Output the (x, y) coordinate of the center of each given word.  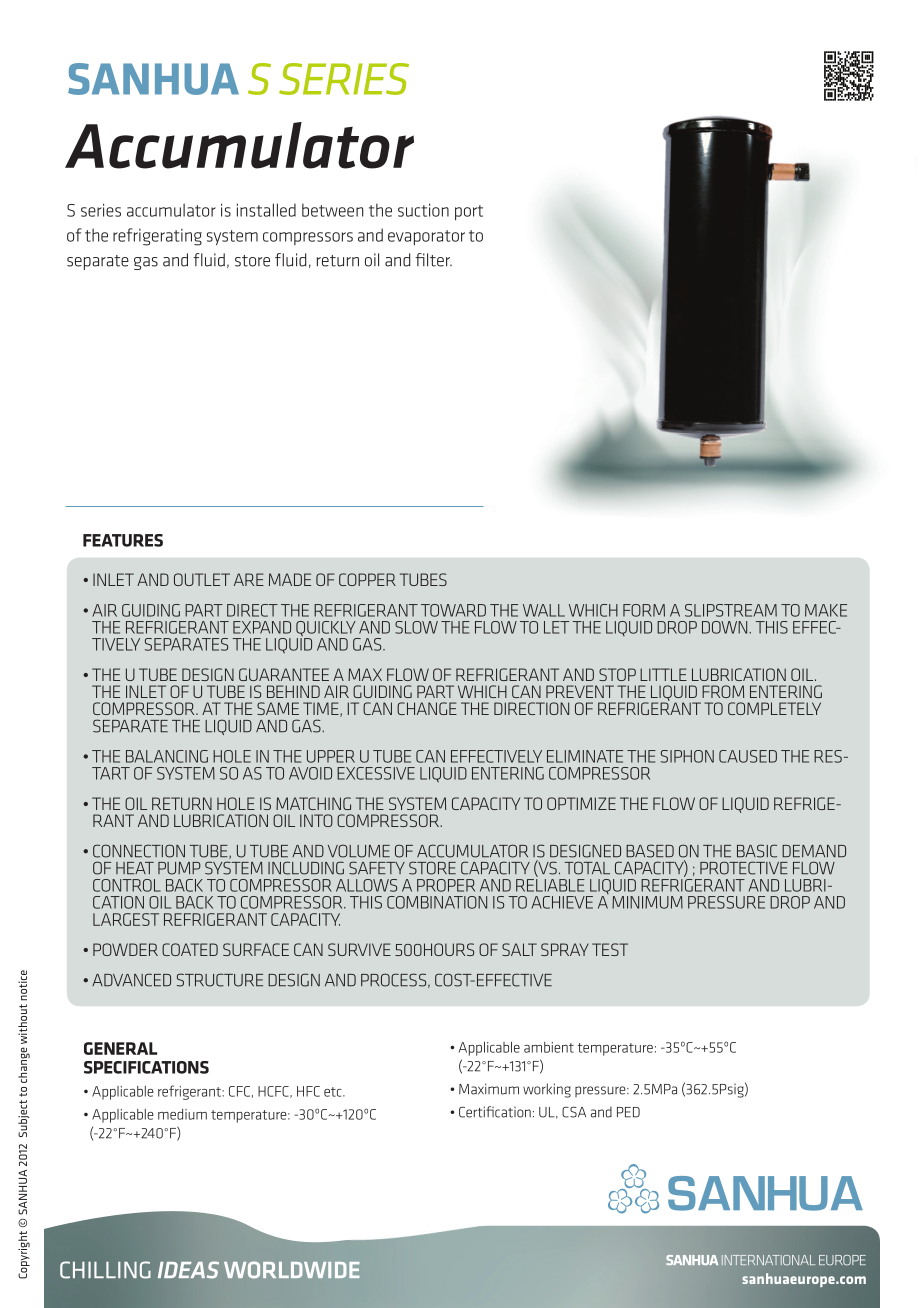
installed (266, 210)
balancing (167, 756)
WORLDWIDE (292, 1269)
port (469, 213)
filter (433, 260)
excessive (376, 773)
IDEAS (188, 1270)
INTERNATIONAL (768, 1260)
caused (748, 756)
